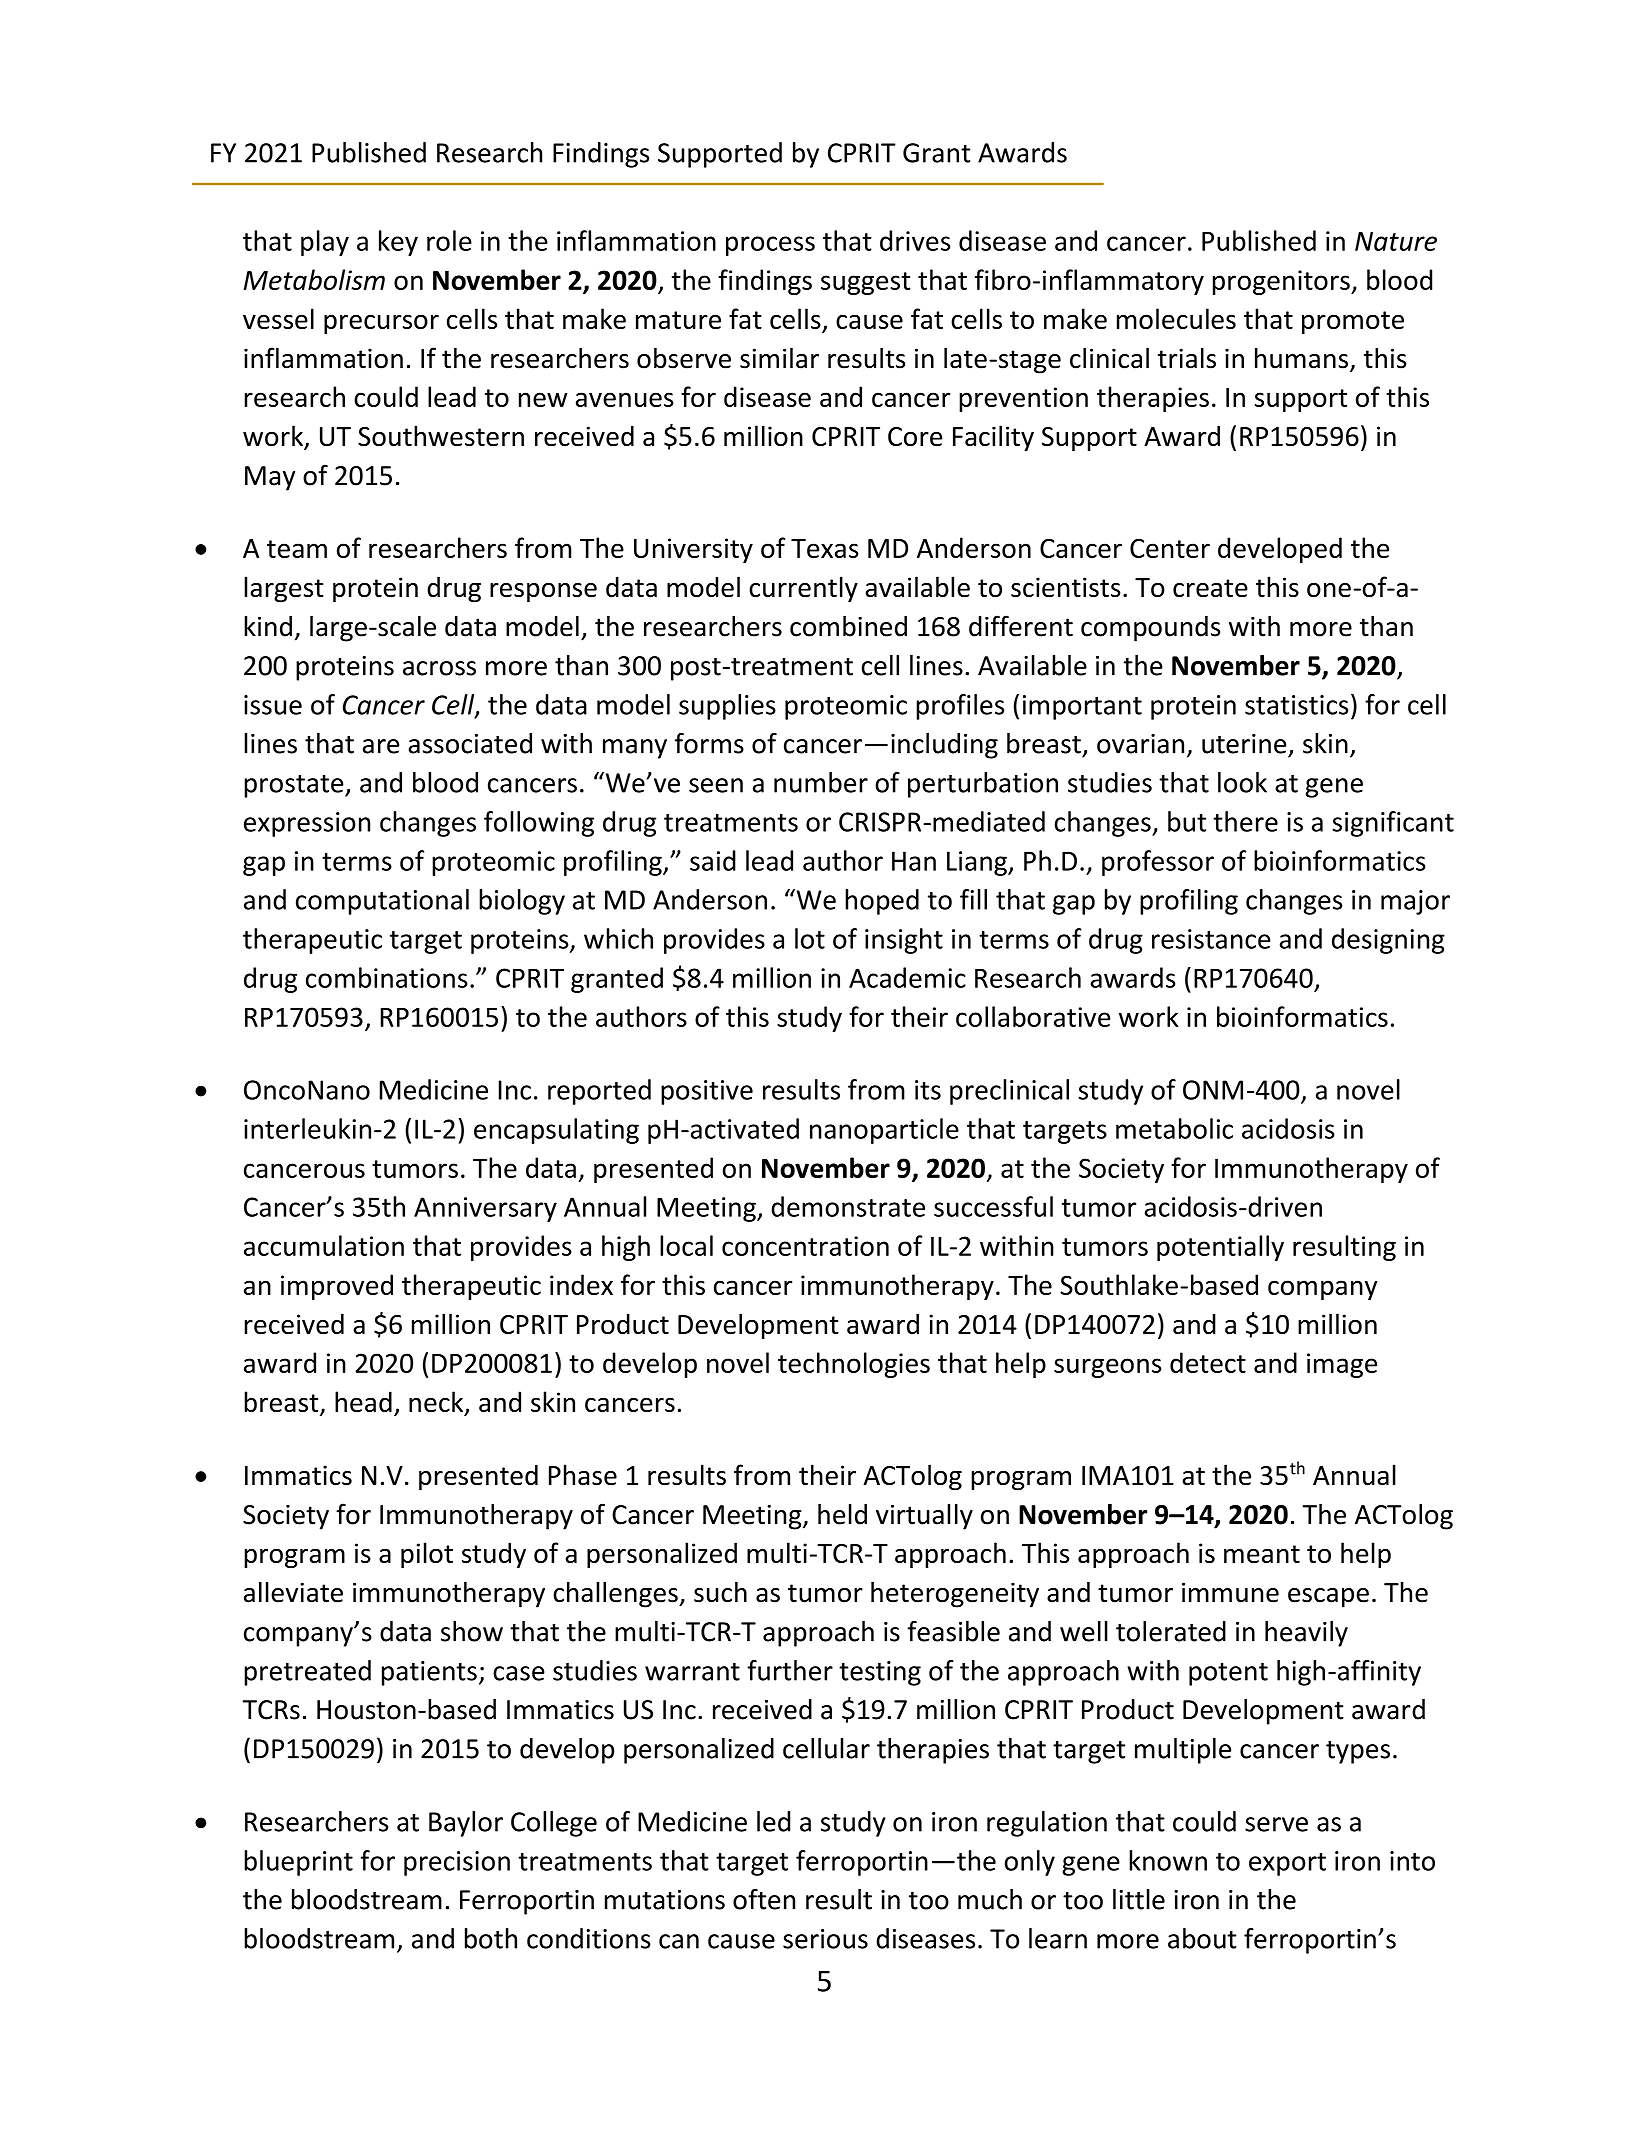 The width and height of the screenshot is (1649, 2134). I want to click on technologies, so click(854, 1365).
